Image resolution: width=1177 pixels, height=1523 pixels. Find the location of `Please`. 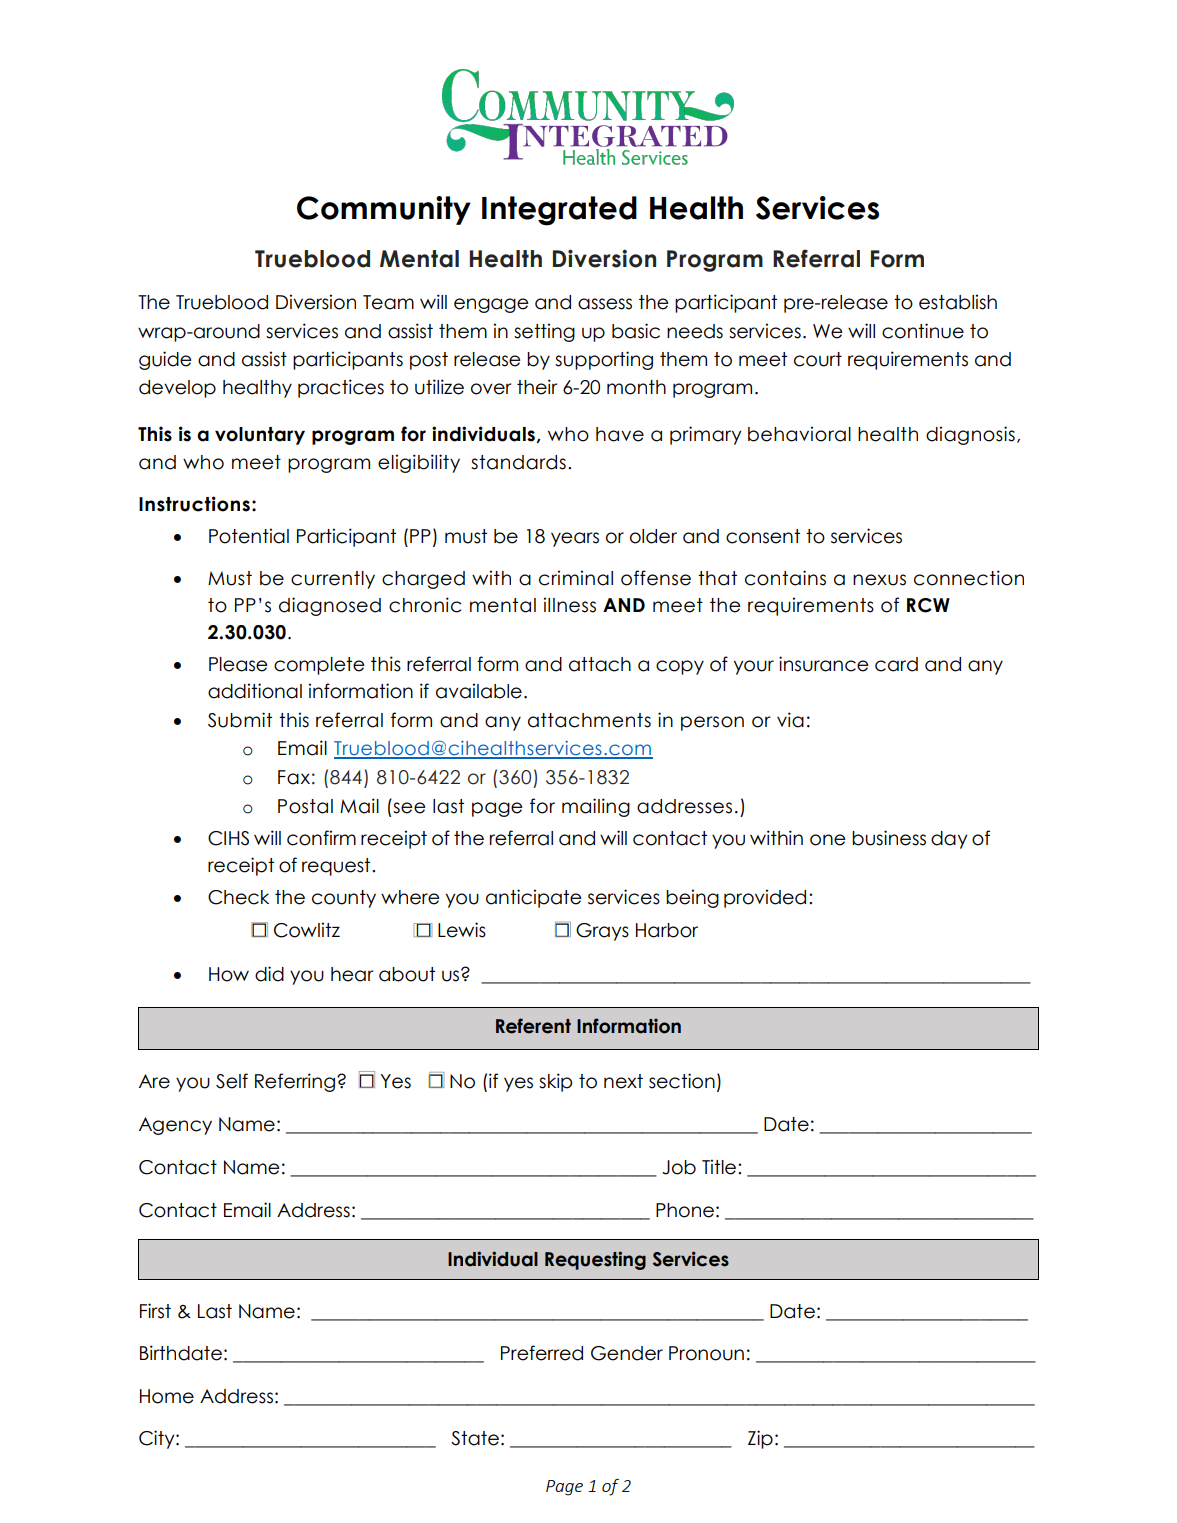

Please is located at coordinates (238, 664).
